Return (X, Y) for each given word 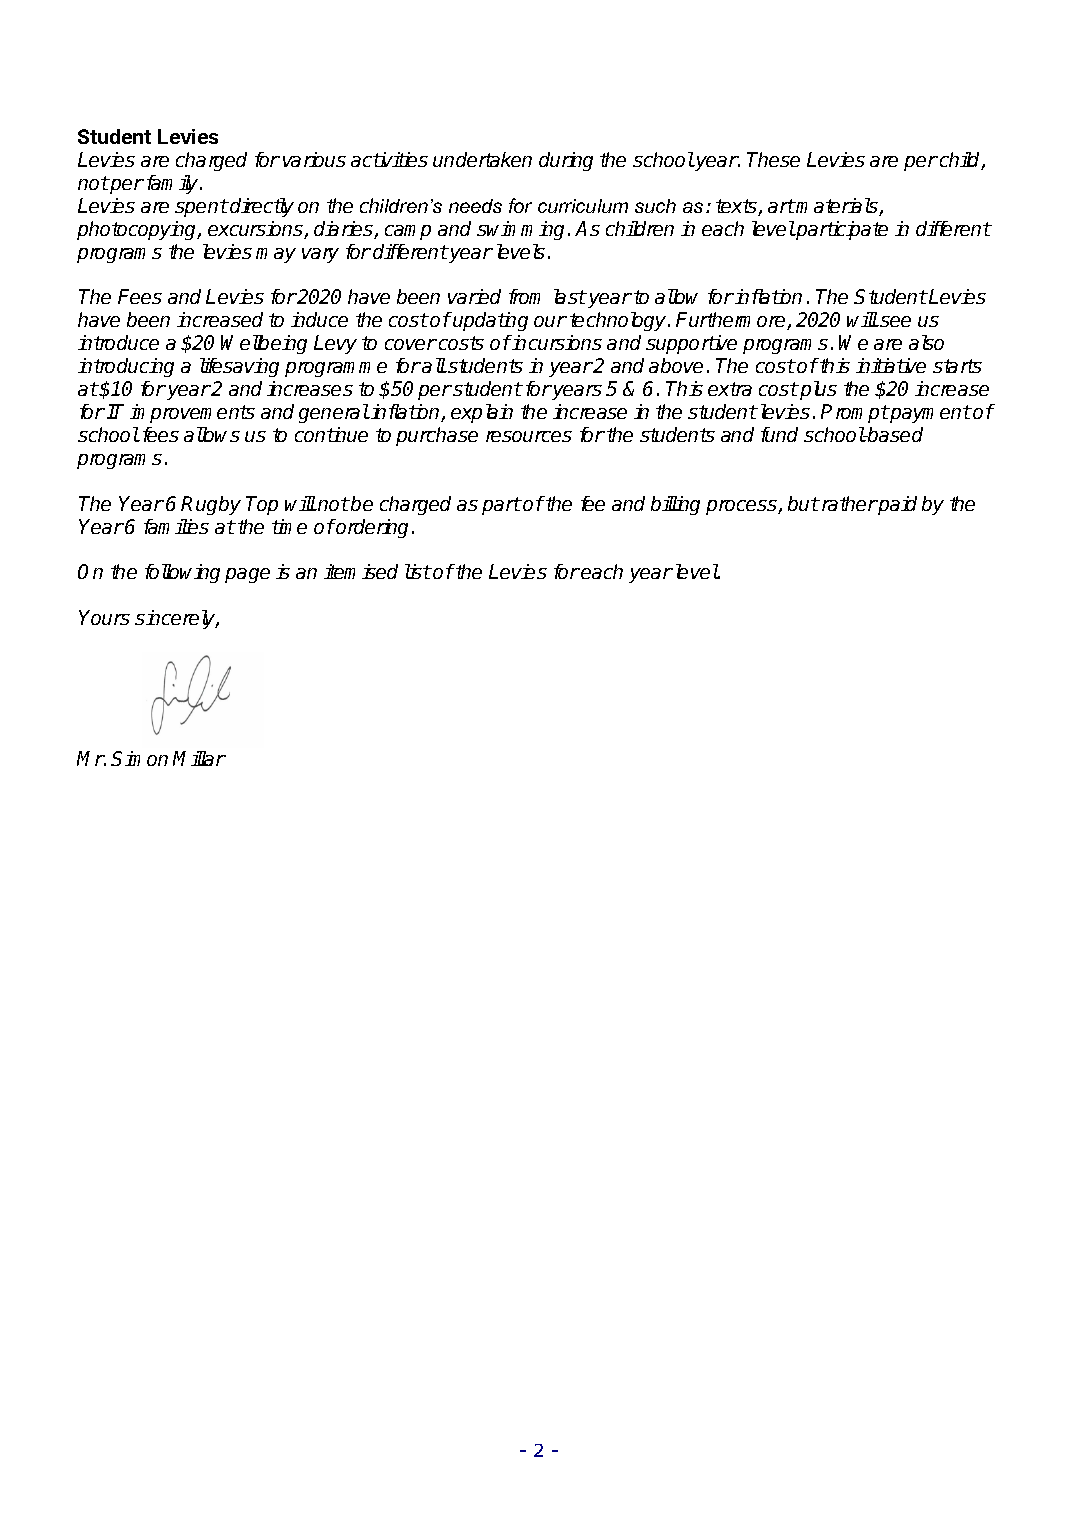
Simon (139, 758)
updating (489, 321)
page (247, 575)
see (894, 321)
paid (897, 505)
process (742, 507)
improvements (192, 413)
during (566, 161)
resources (529, 436)
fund (779, 434)
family (174, 184)
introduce (118, 342)
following (182, 573)
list (418, 571)
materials (837, 207)
